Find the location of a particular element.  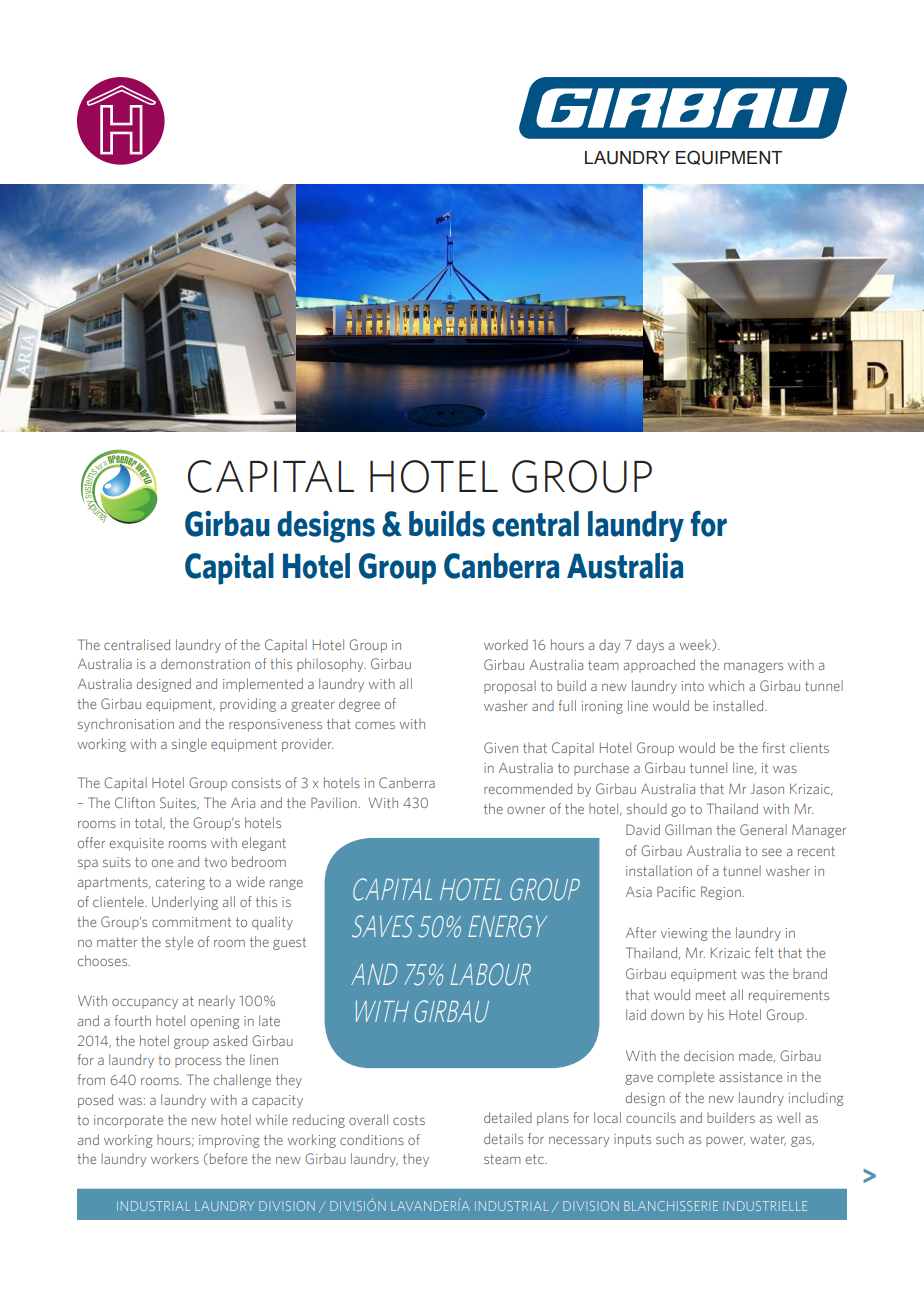

worked is located at coordinates (506, 644).
